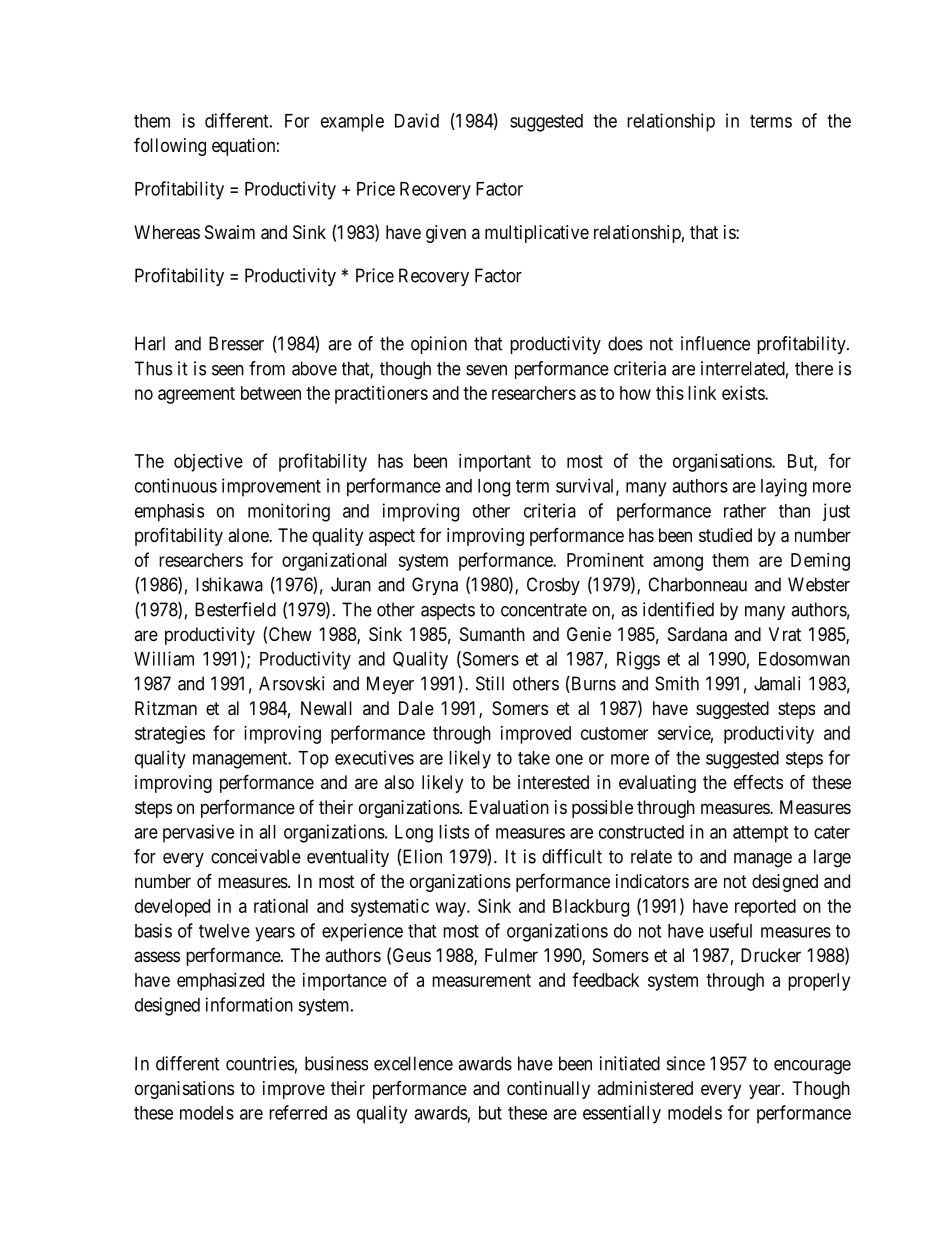 Image resolution: width=952 pixels, height=1233 pixels. I want to click on concentrate, so click(544, 610).
